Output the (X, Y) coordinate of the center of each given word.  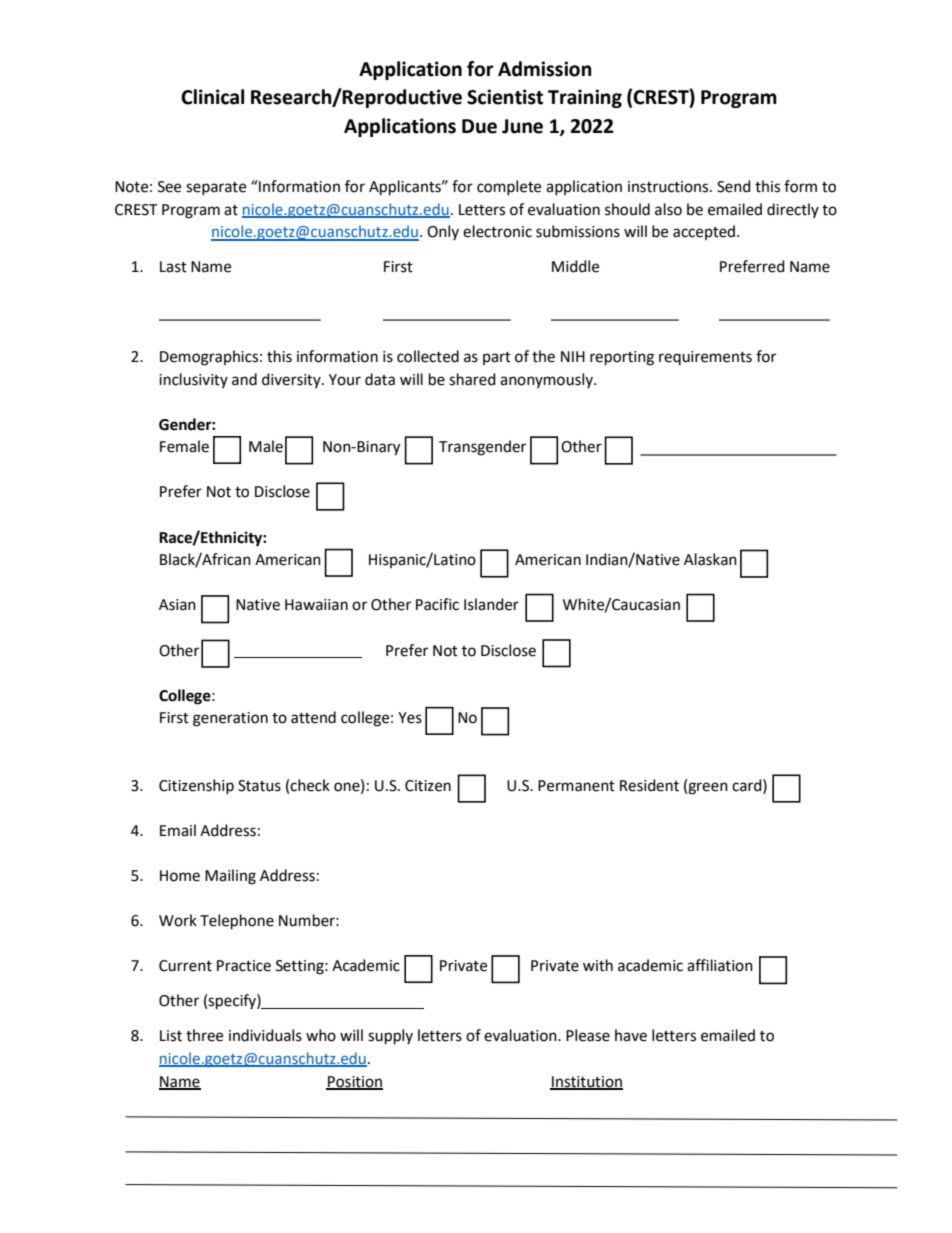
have (631, 1035)
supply (390, 1037)
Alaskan (710, 559)
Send (734, 186)
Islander (491, 604)
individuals (265, 1035)
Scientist (505, 97)
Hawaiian (316, 605)
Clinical (212, 97)
